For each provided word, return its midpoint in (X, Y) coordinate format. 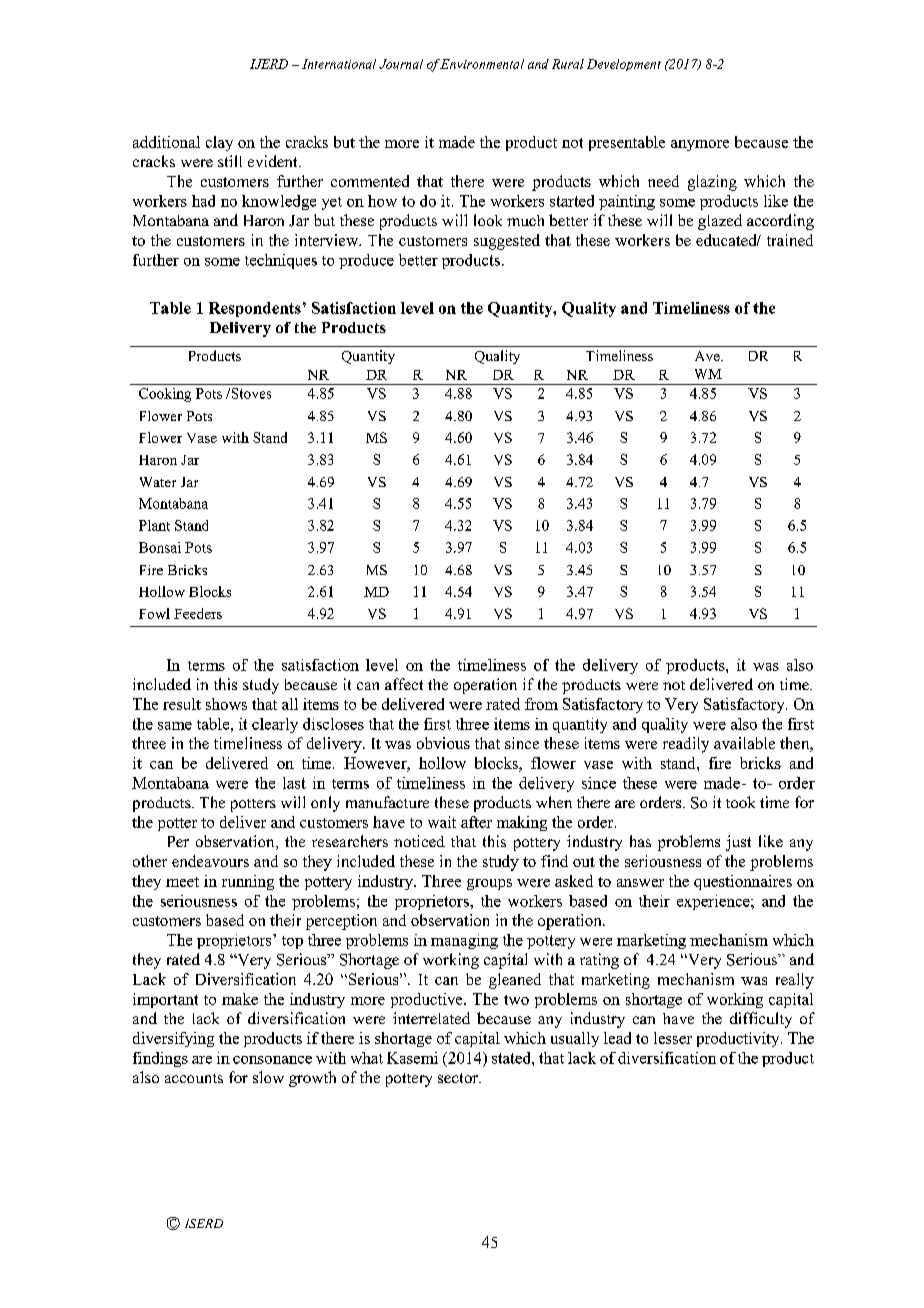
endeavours (210, 861)
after (476, 822)
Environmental (482, 64)
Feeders (198, 613)
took (740, 802)
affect (404, 684)
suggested (507, 242)
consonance (272, 1060)
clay (219, 143)
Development (624, 65)
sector (459, 1078)
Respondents (255, 309)
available (744, 743)
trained (790, 240)
